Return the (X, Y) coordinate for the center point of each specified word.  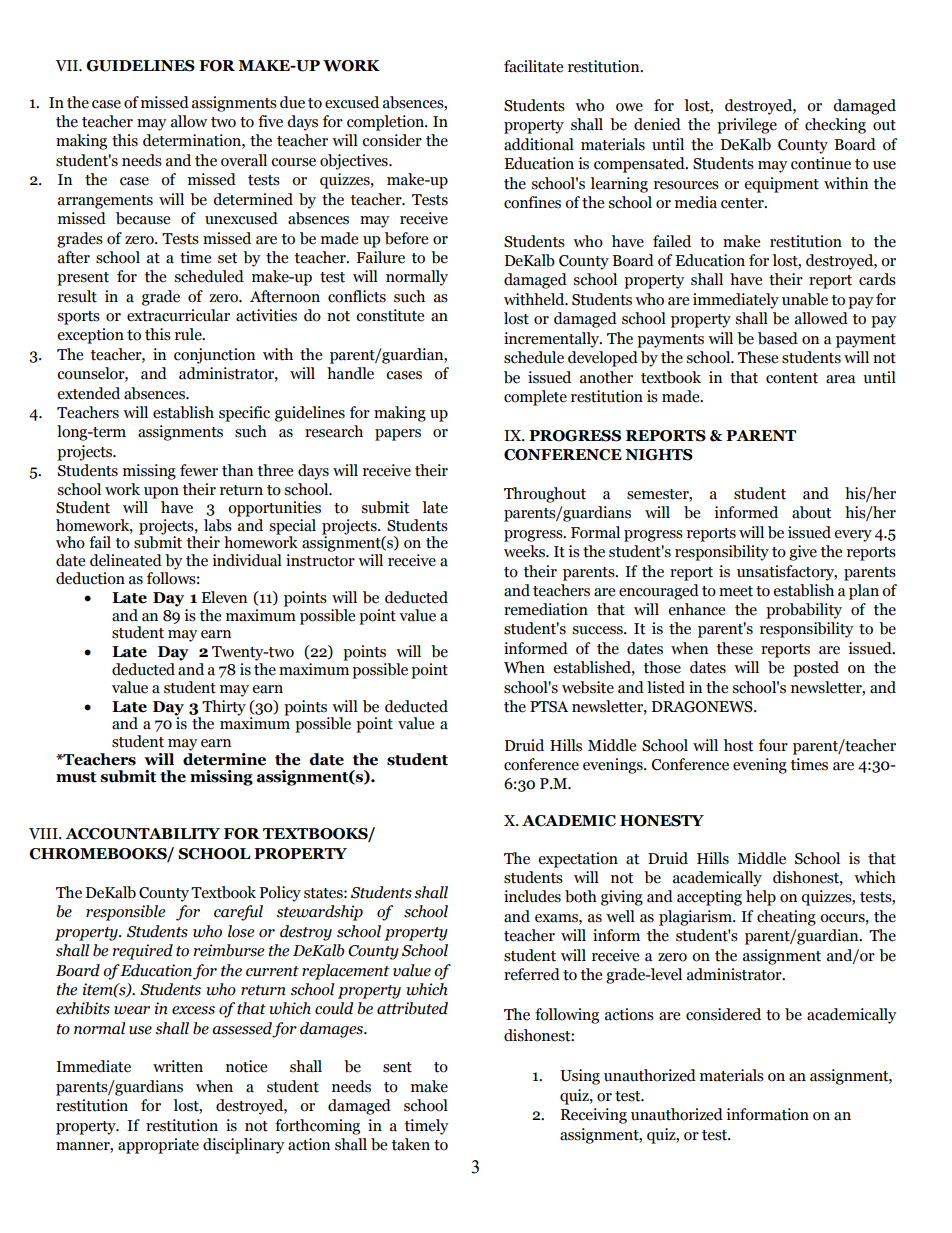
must (76, 777)
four (773, 745)
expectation (578, 860)
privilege (747, 126)
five (270, 121)
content (792, 378)
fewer (199, 470)
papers (398, 435)
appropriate (158, 1146)
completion (386, 123)
